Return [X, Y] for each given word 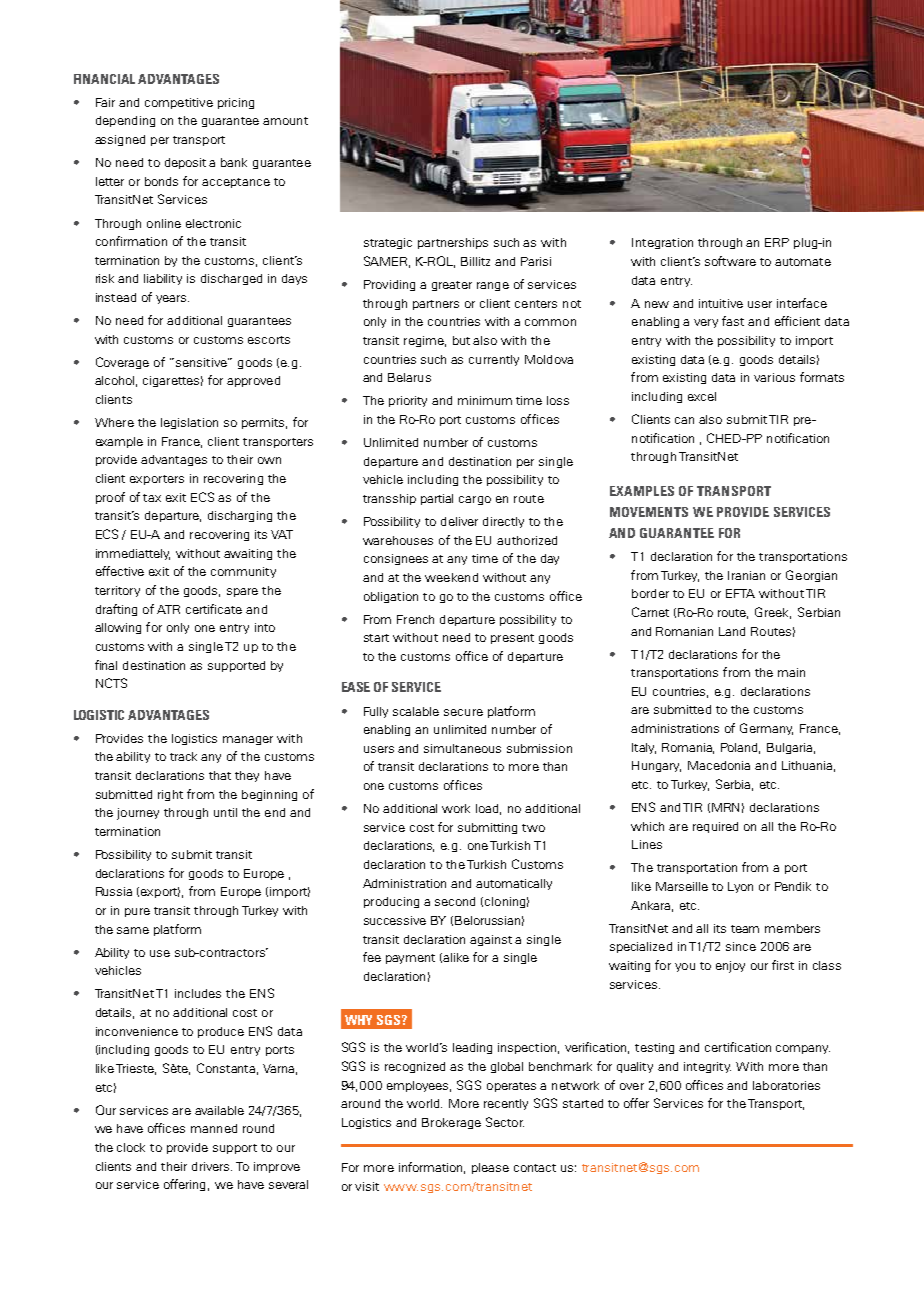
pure [137, 912]
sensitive [202, 362]
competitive [179, 103]
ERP [777, 242]
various [774, 377]
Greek [773, 613]
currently [494, 360]
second [455, 901]
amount [285, 121]
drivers [212, 1166]
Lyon [740, 887]
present [512, 639]
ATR [168, 609]
